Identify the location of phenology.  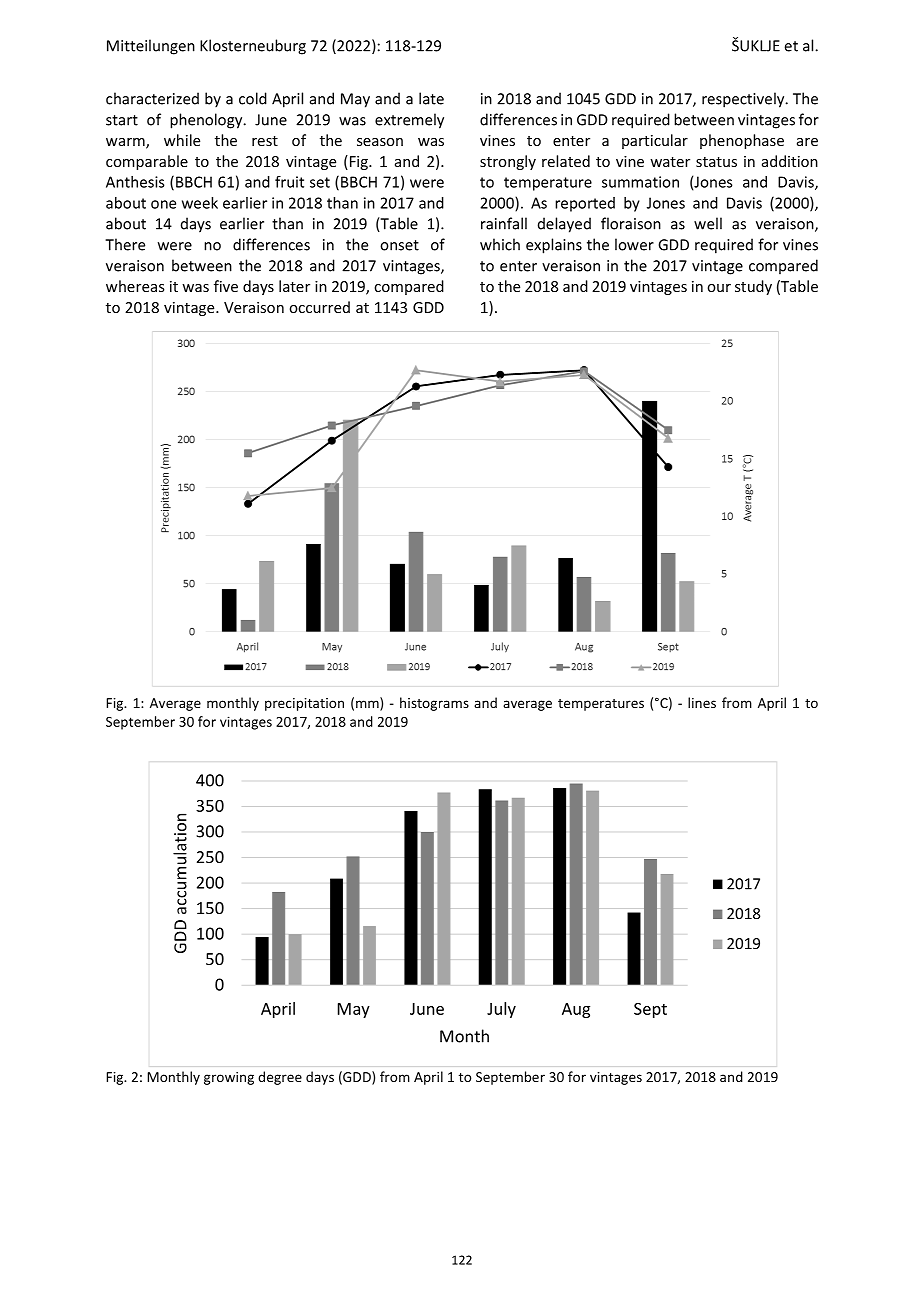
(207, 121).
